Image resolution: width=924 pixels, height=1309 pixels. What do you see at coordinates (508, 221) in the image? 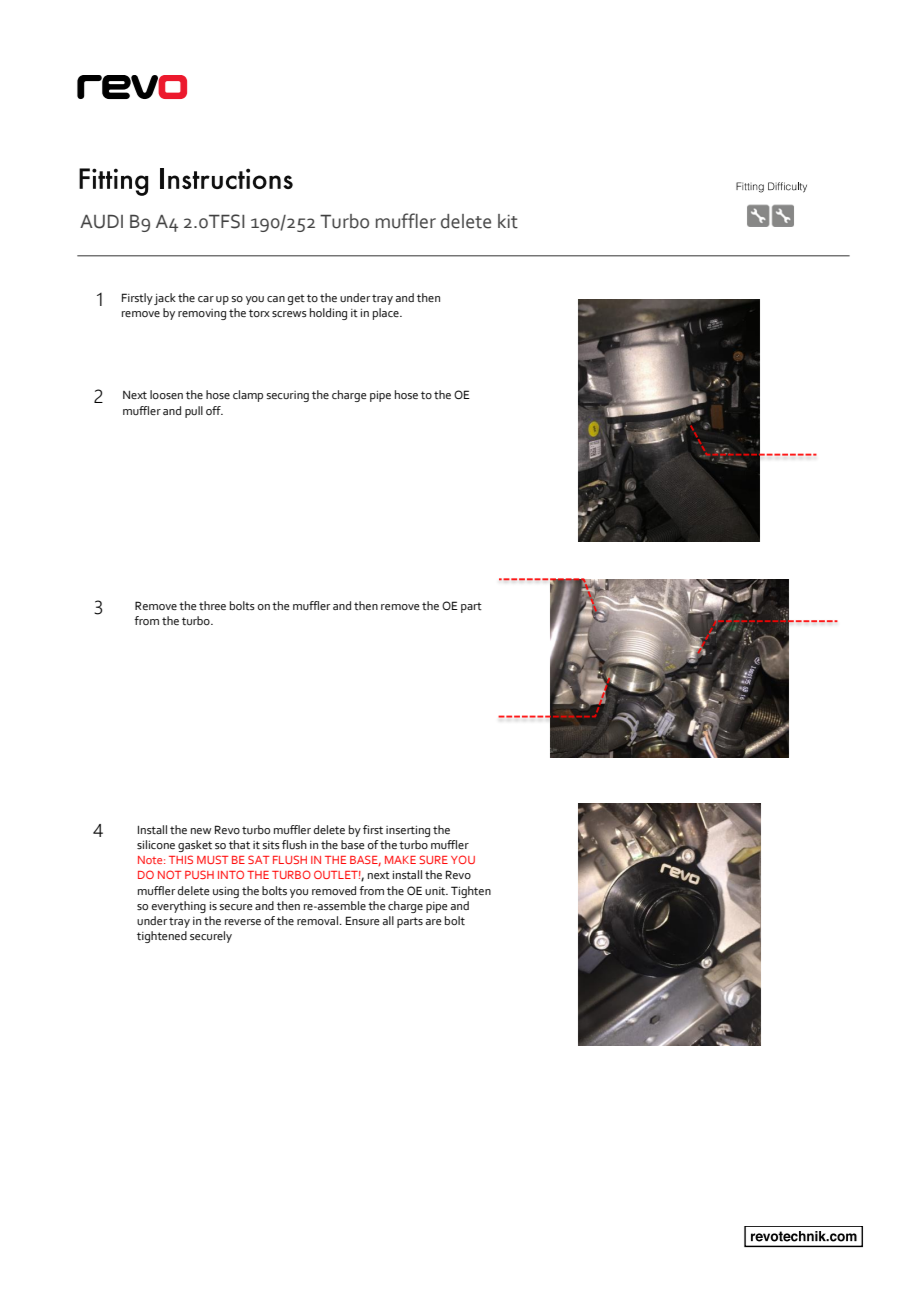
I see `kit` at bounding box center [508, 221].
